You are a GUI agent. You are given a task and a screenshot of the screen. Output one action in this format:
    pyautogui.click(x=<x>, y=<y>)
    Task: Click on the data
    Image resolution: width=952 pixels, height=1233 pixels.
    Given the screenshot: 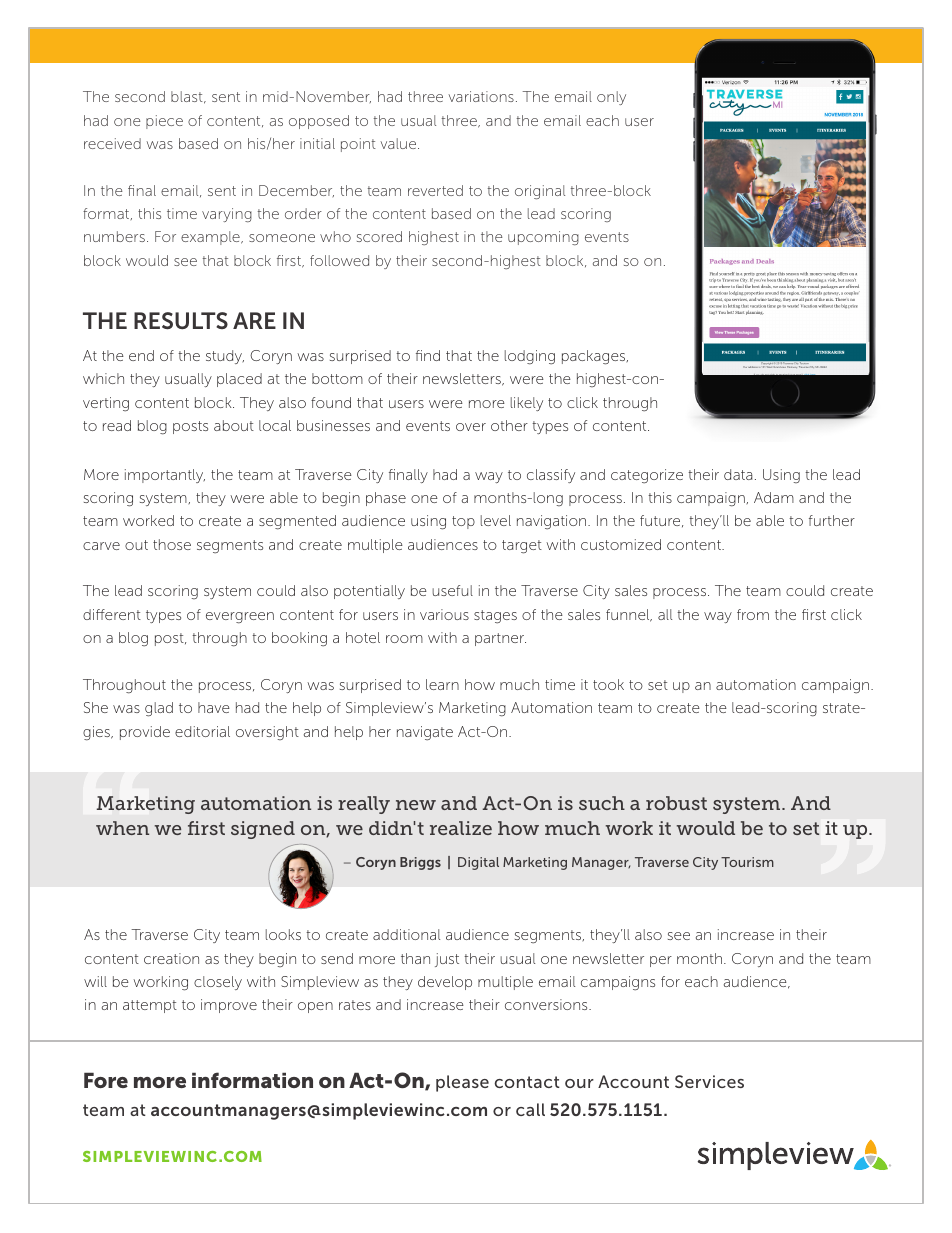 What is the action you would take?
    pyautogui.click(x=738, y=474)
